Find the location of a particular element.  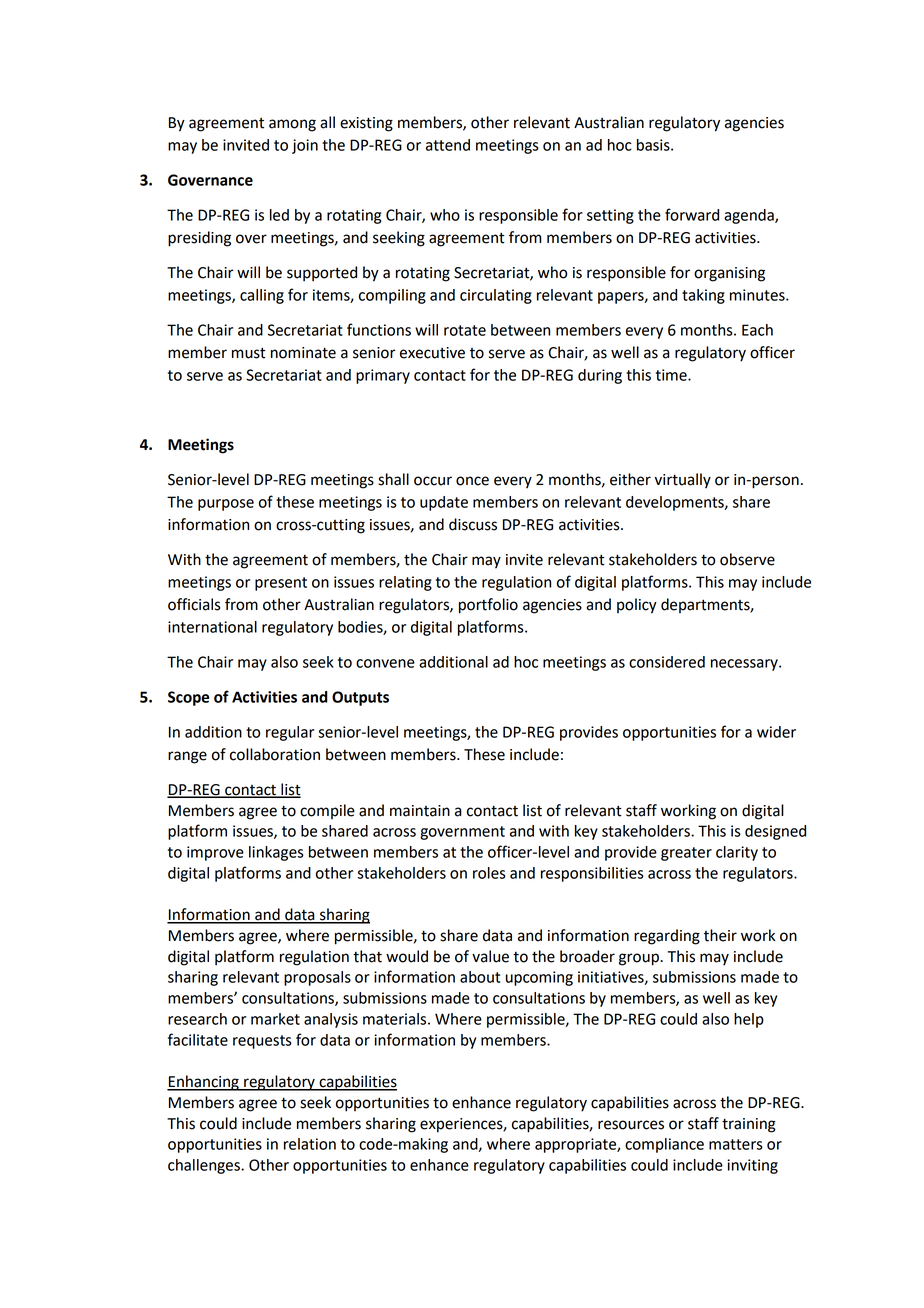

portfolio is located at coordinates (488, 606).
